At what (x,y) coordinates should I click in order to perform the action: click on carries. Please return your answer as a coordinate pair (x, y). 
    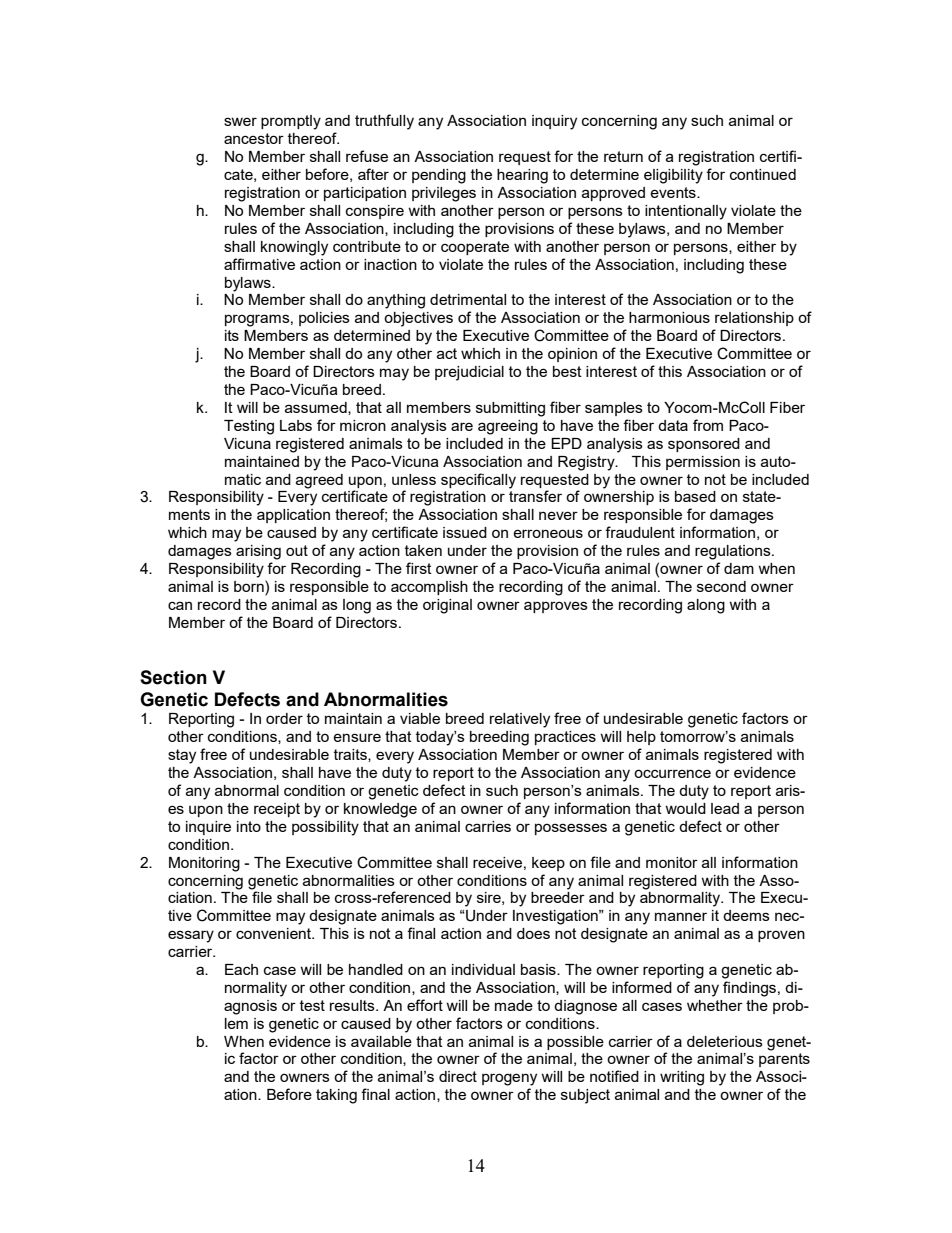
    Looking at the image, I should click on (488, 826).
